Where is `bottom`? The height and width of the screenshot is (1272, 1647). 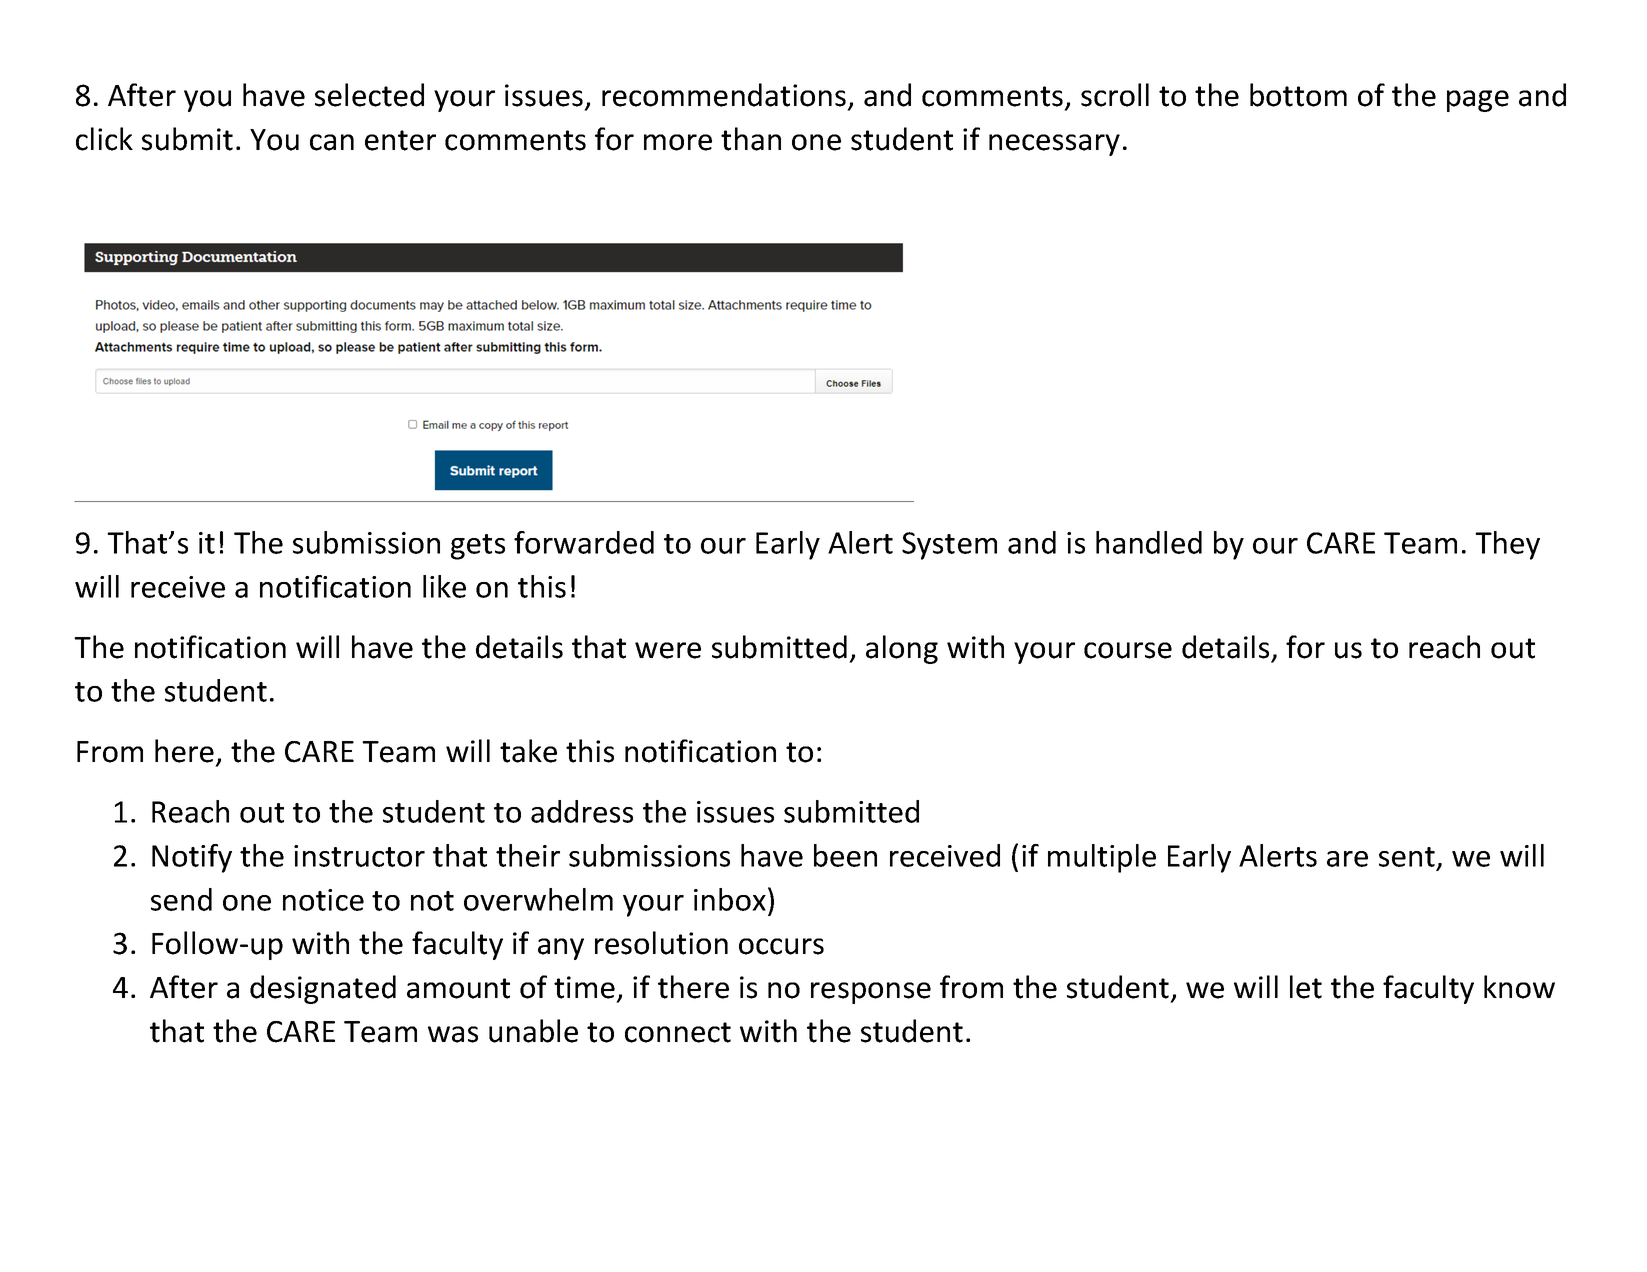 bottom is located at coordinates (1298, 95).
